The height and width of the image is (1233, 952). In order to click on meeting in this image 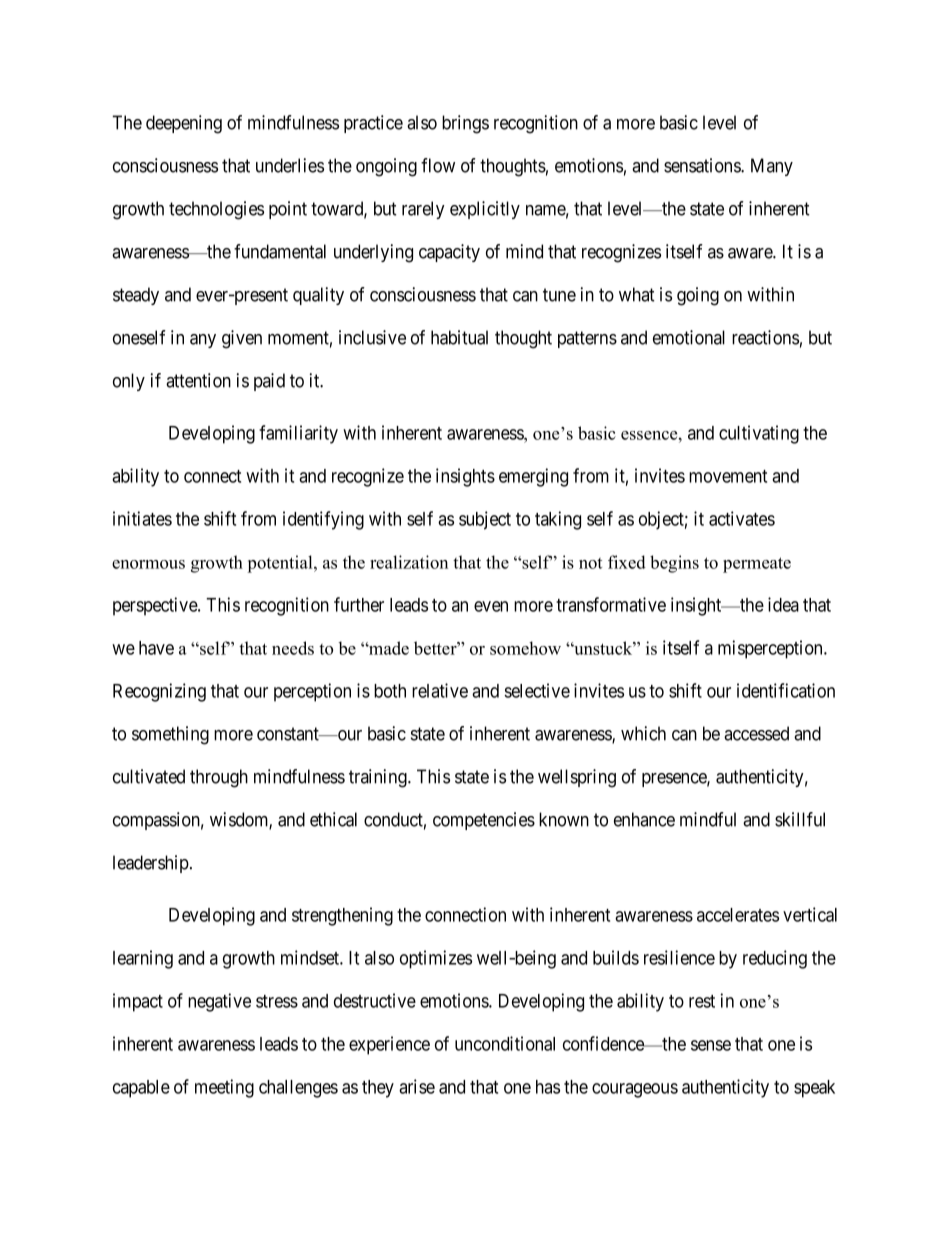, I will do `click(224, 1088)`.
